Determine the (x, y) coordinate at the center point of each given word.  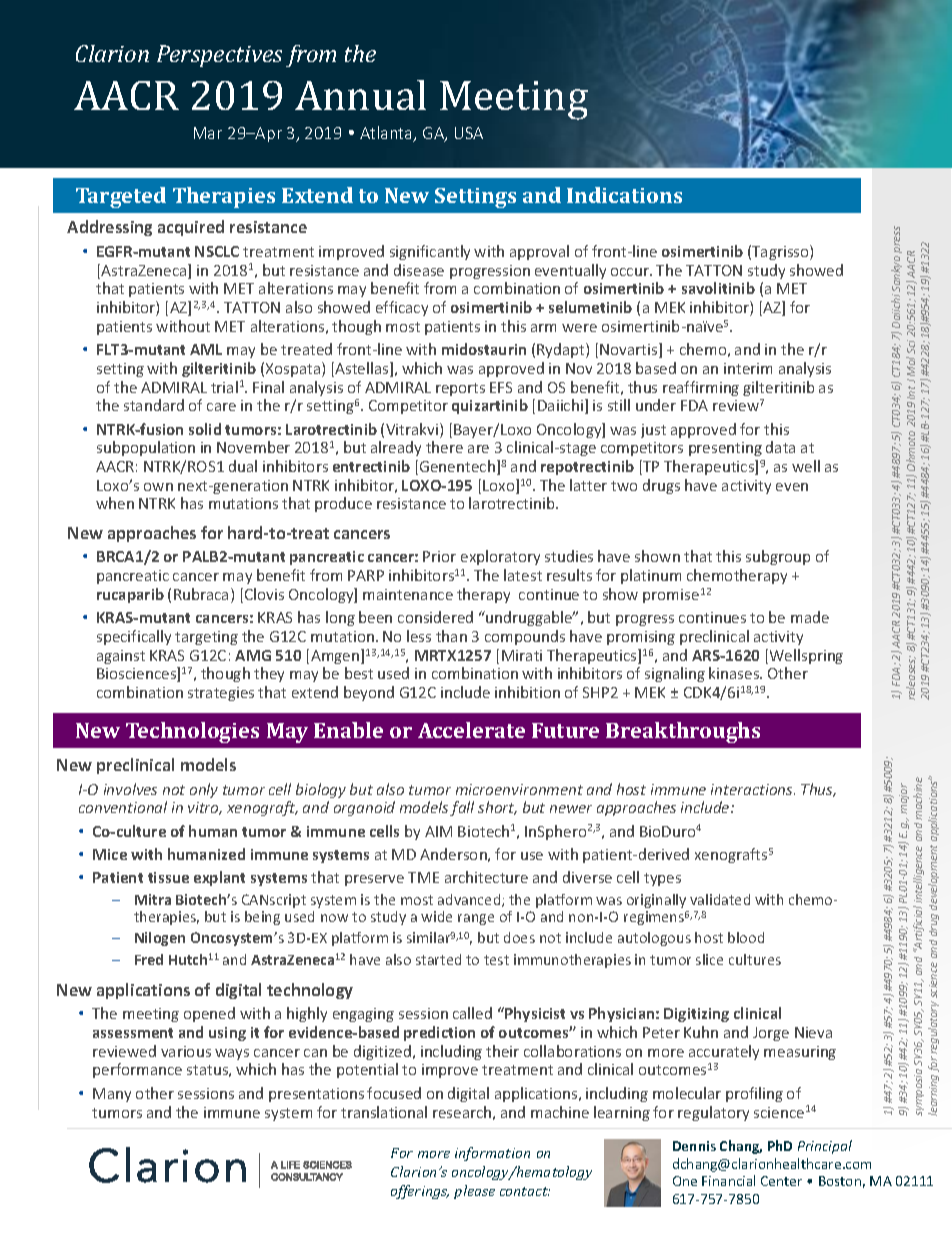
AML (206, 349)
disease (419, 270)
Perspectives (219, 56)
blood (746, 937)
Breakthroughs (683, 732)
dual (243, 466)
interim (748, 368)
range (476, 919)
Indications (624, 195)
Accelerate (471, 730)
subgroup (778, 557)
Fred (149, 959)
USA (469, 133)
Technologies (192, 732)
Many (112, 1095)
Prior (439, 556)
